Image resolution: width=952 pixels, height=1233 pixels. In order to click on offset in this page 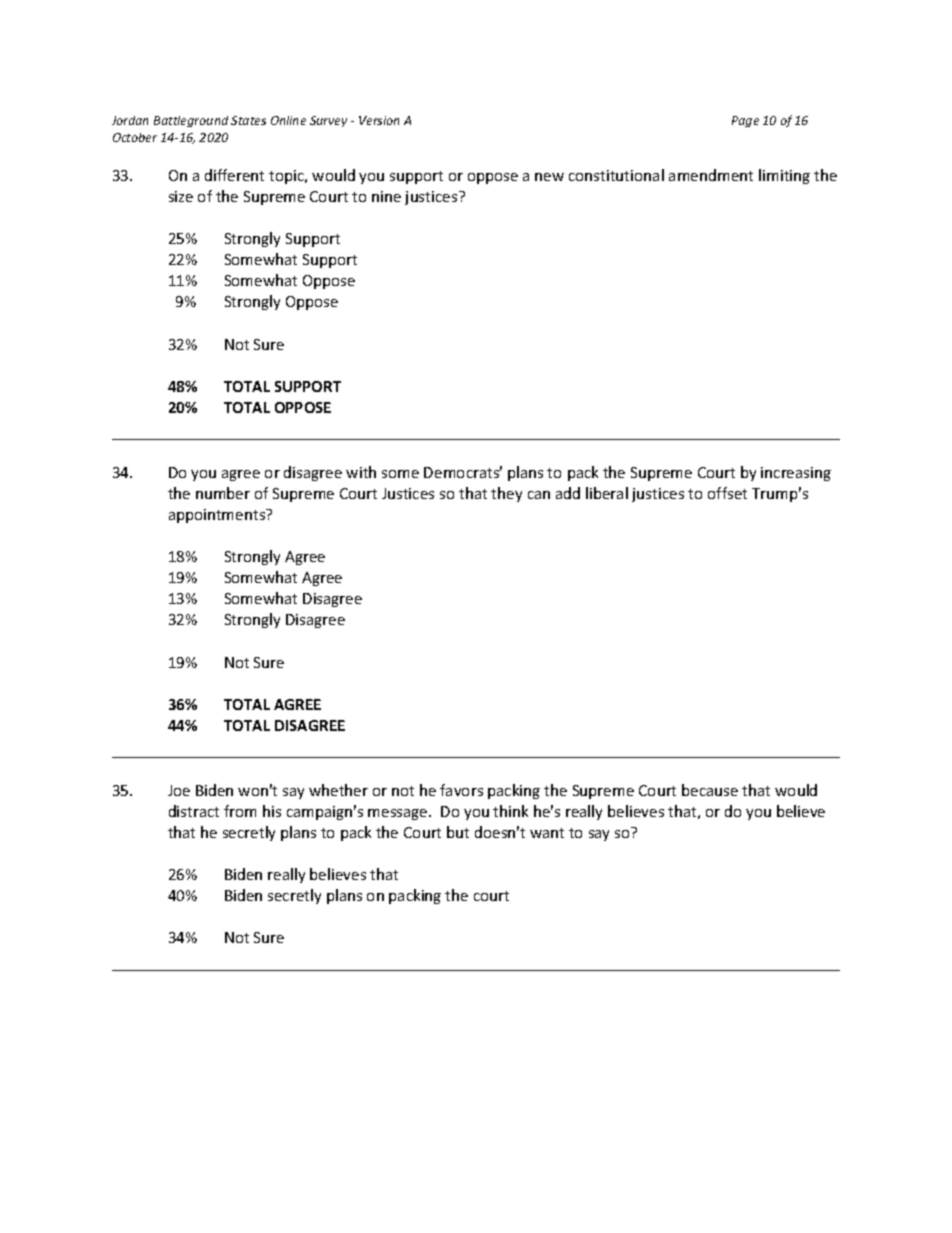, I will do `click(727, 493)`.
